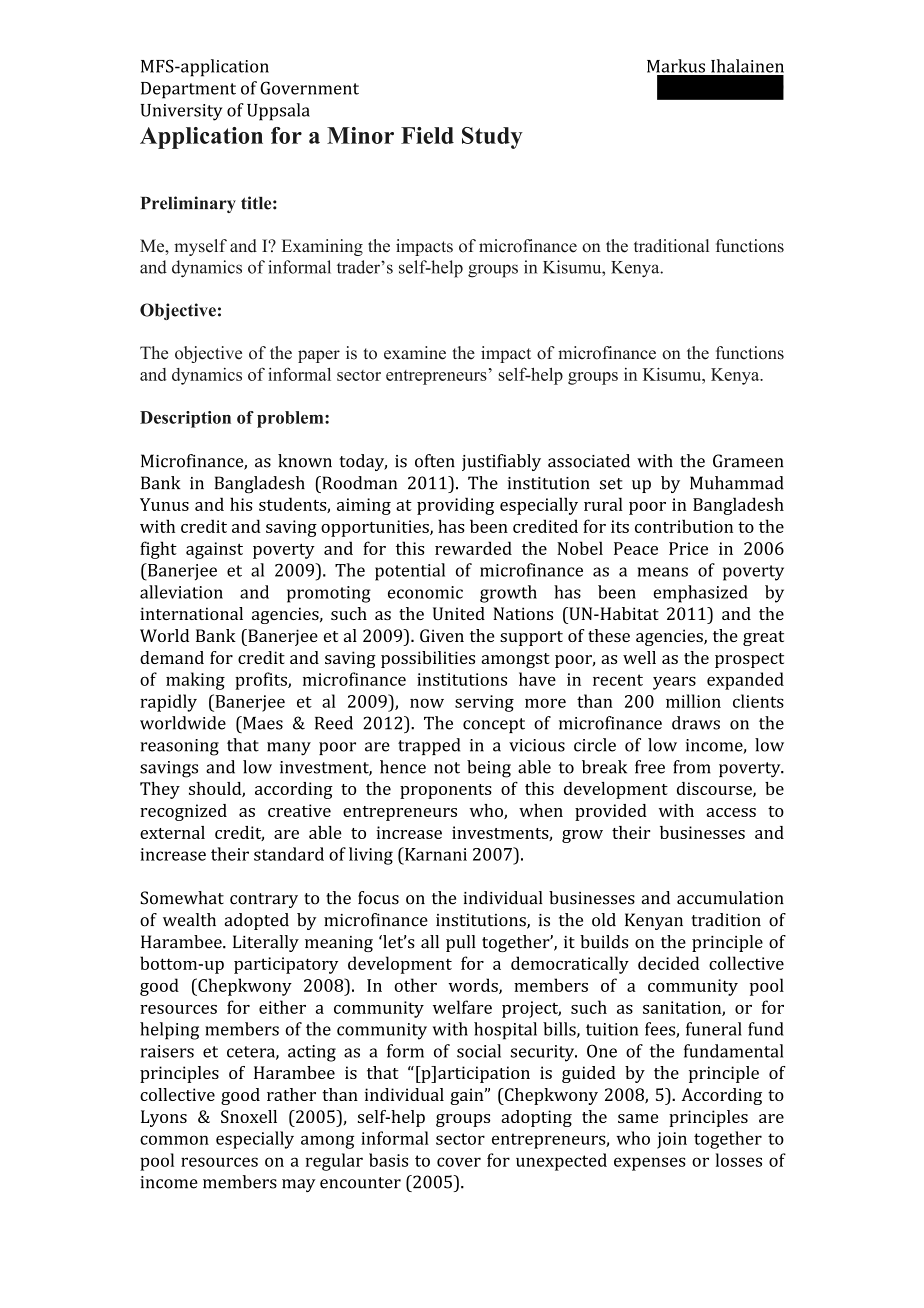  What do you see at coordinates (322, 247) in the screenshot?
I see `Examining` at bounding box center [322, 247].
